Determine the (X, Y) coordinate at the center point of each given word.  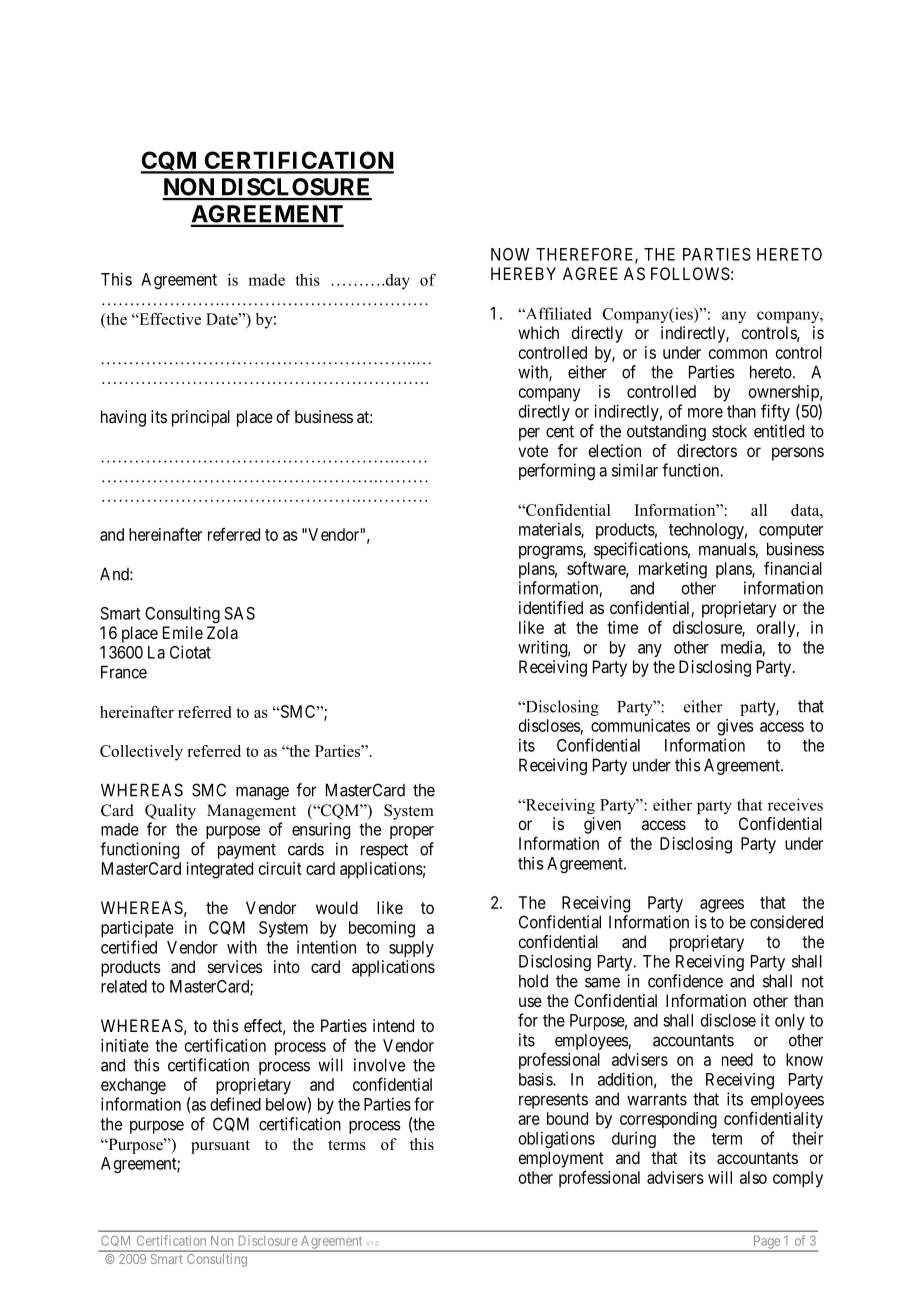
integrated (220, 870)
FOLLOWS (690, 273)
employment (561, 1159)
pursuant (220, 1147)
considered (786, 922)
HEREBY (523, 273)
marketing (673, 570)
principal (201, 418)
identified (551, 607)
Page (766, 1243)
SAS (239, 613)
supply (411, 949)
